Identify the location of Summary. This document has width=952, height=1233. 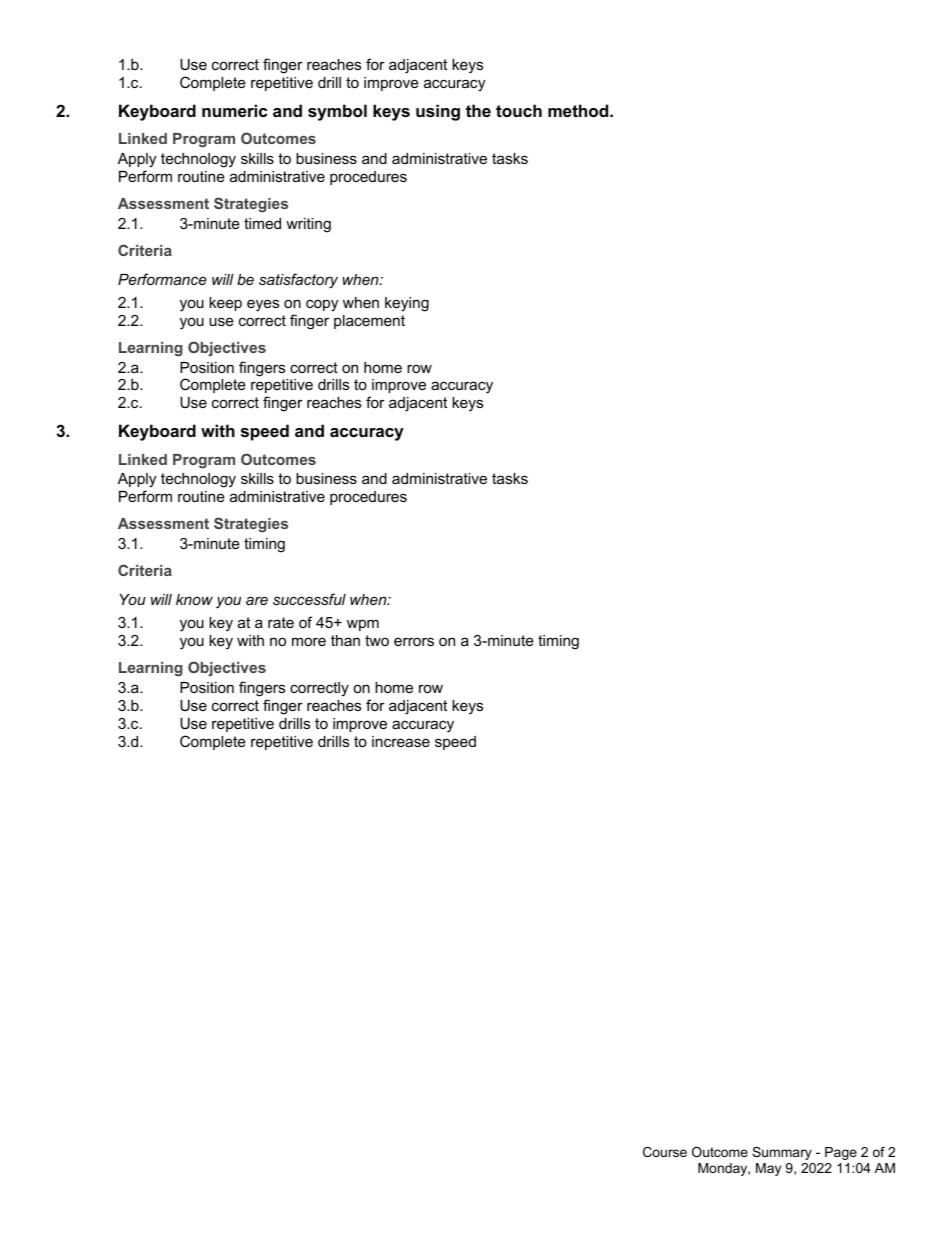
(782, 1153).
